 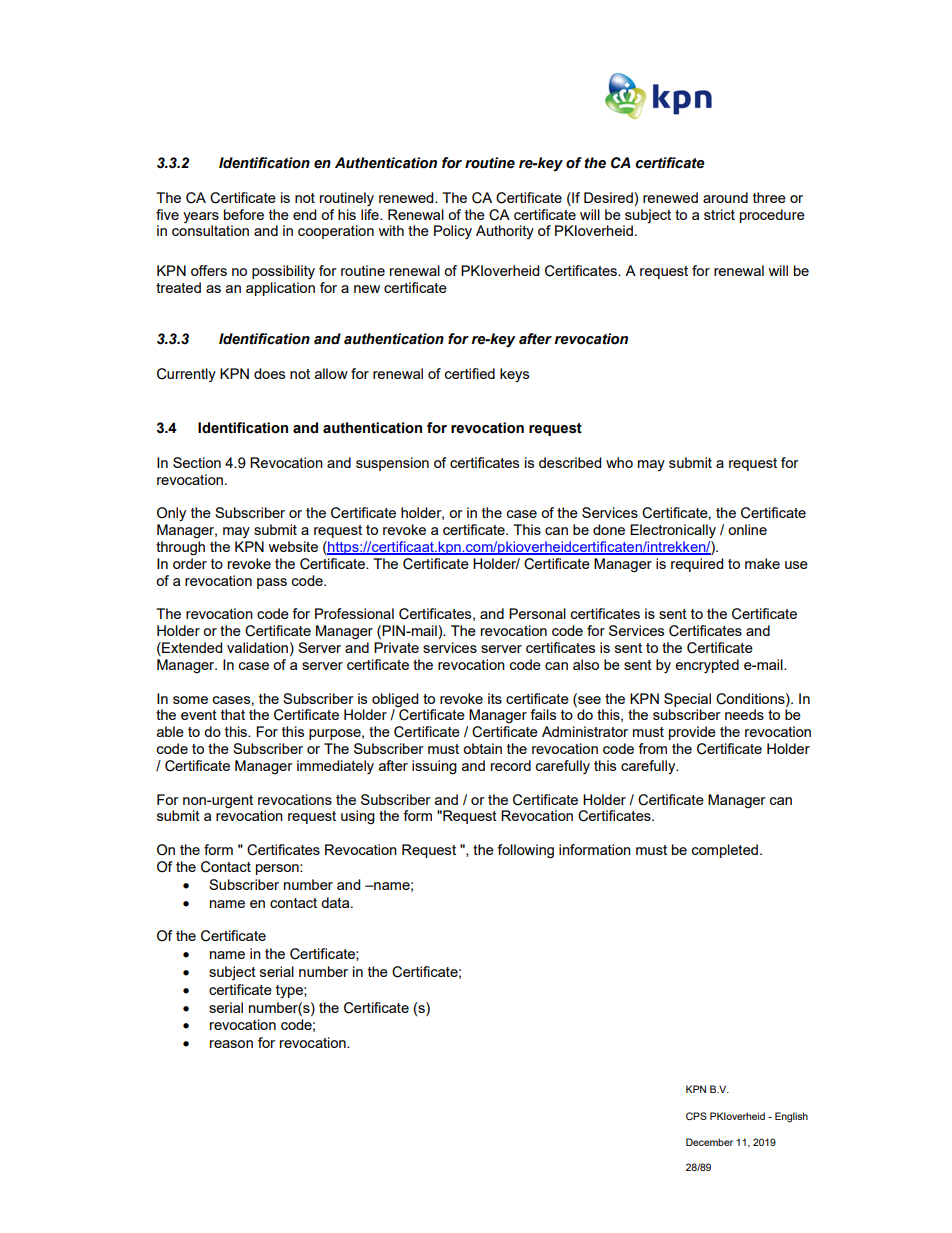 What do you see at coordinates (191, 649) in the screenshot?
I see `Extended` at bounding box center [191, 649].
